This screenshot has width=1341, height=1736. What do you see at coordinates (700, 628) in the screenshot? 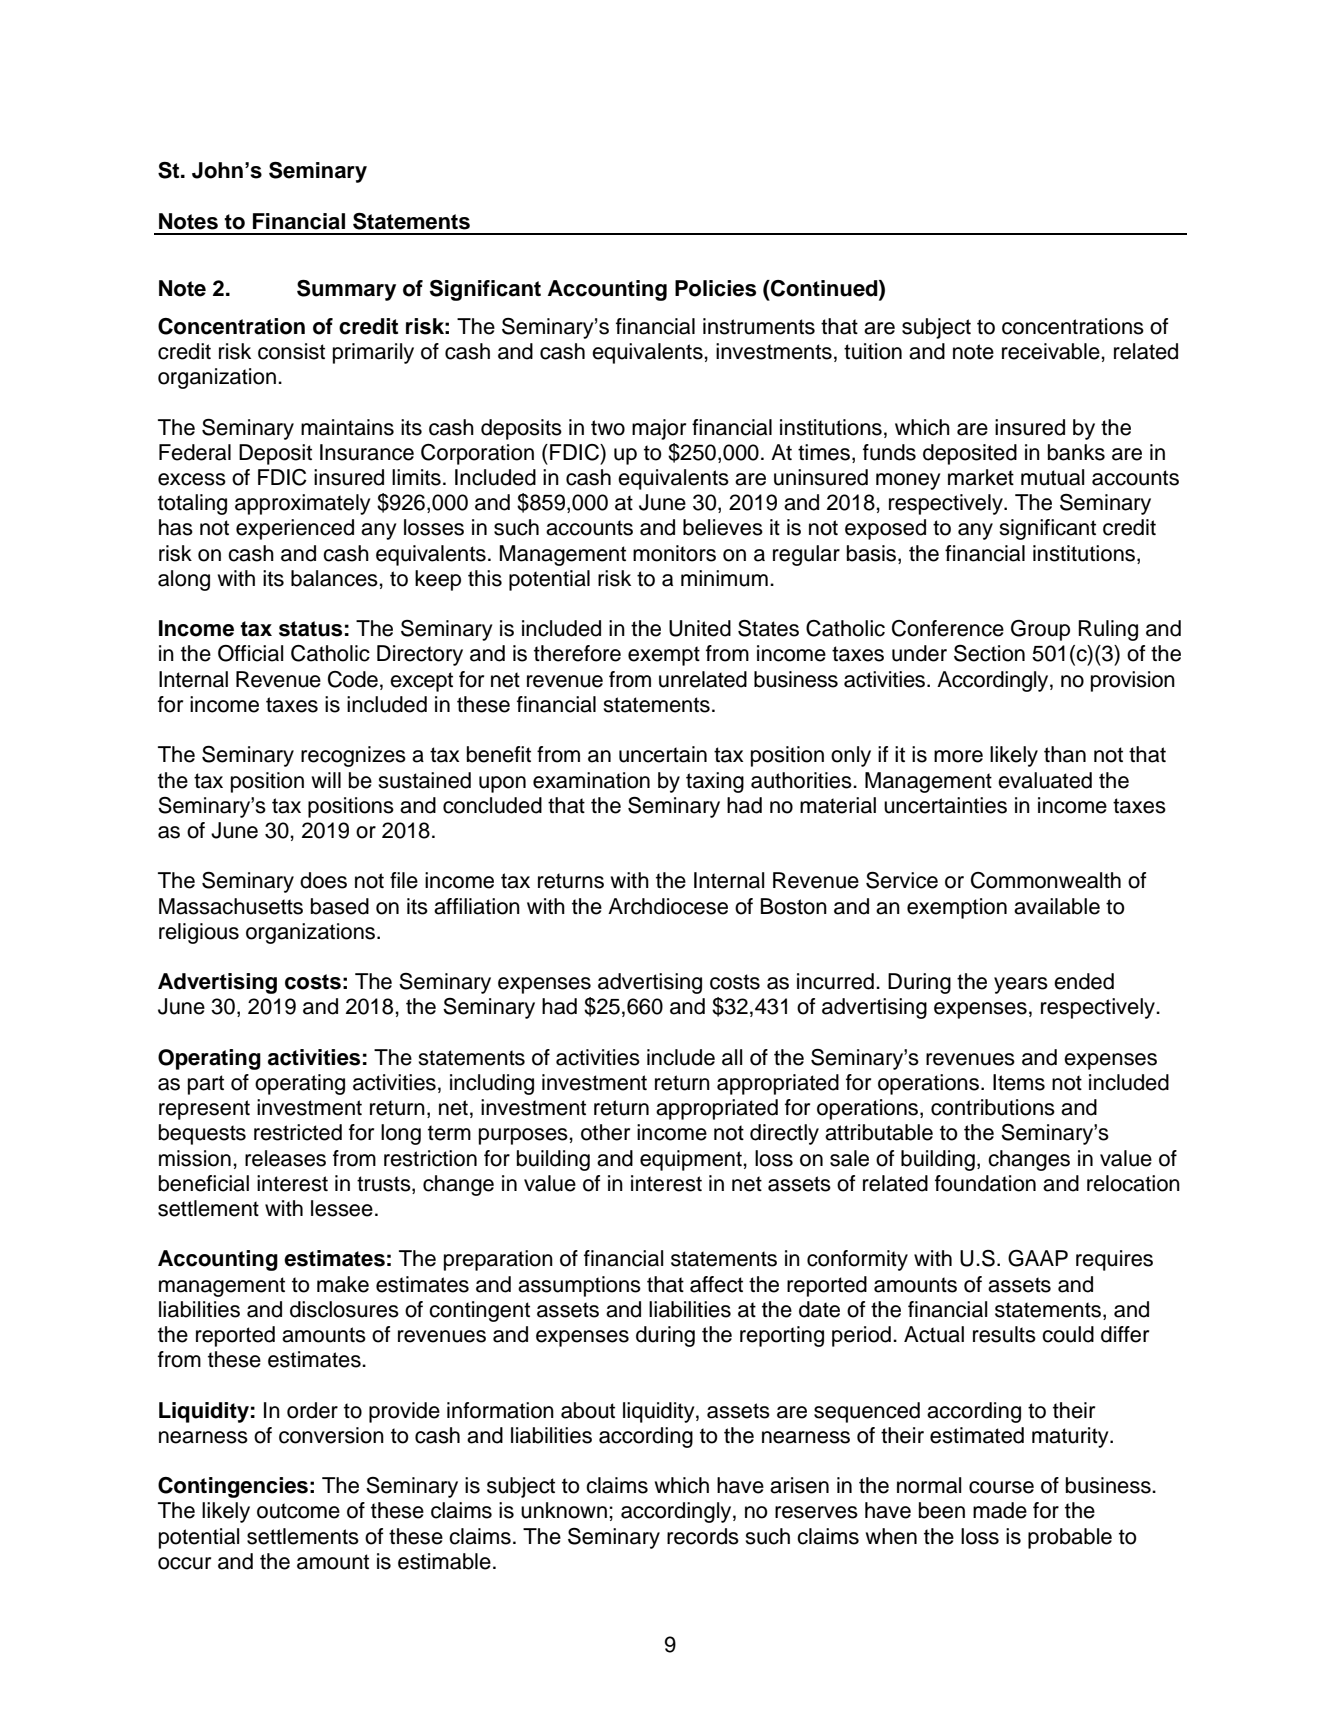
I see `United` at bounding box center [700, 628].
